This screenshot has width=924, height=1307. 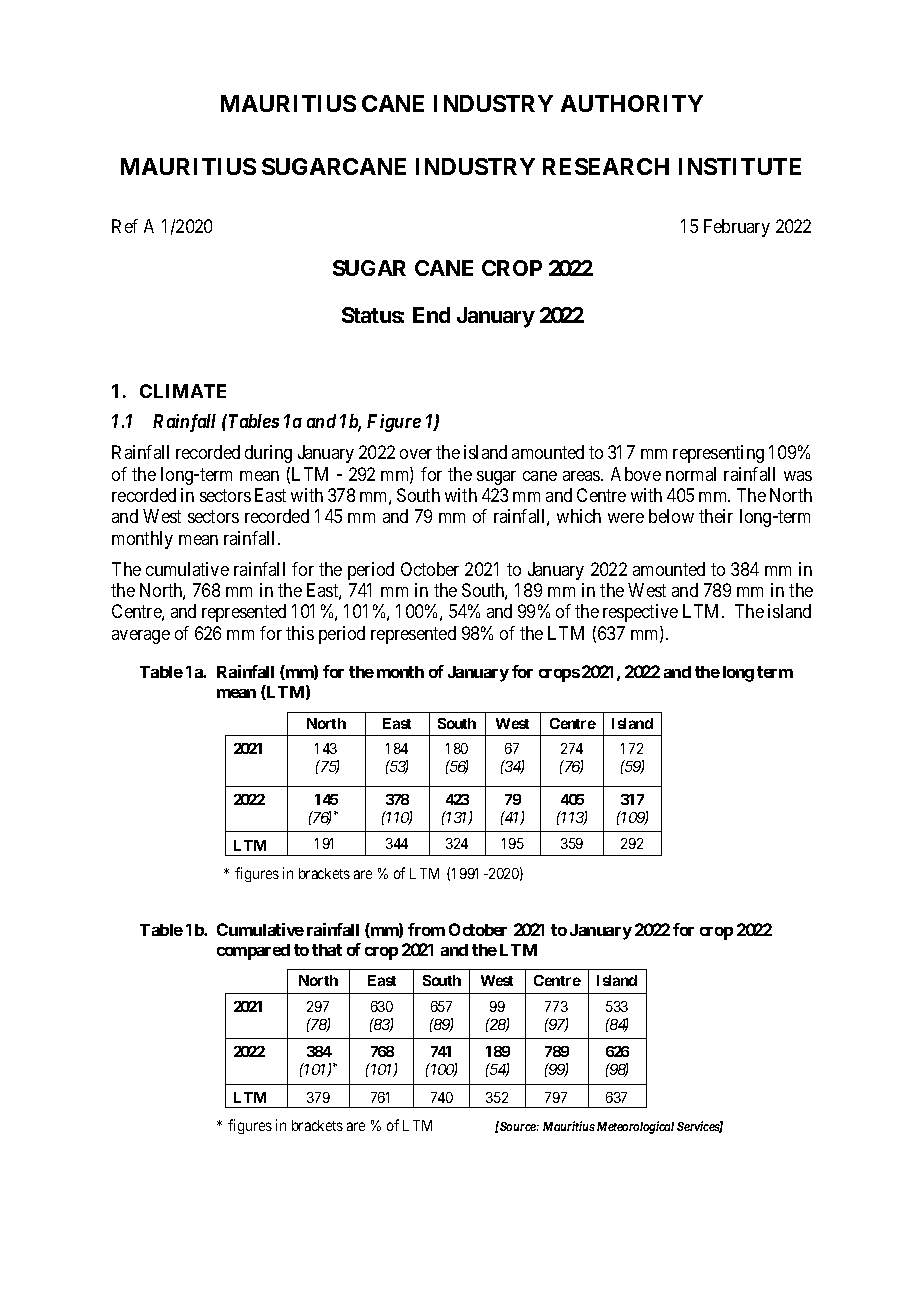 I want to click on from, so click(x=426, y=929).
